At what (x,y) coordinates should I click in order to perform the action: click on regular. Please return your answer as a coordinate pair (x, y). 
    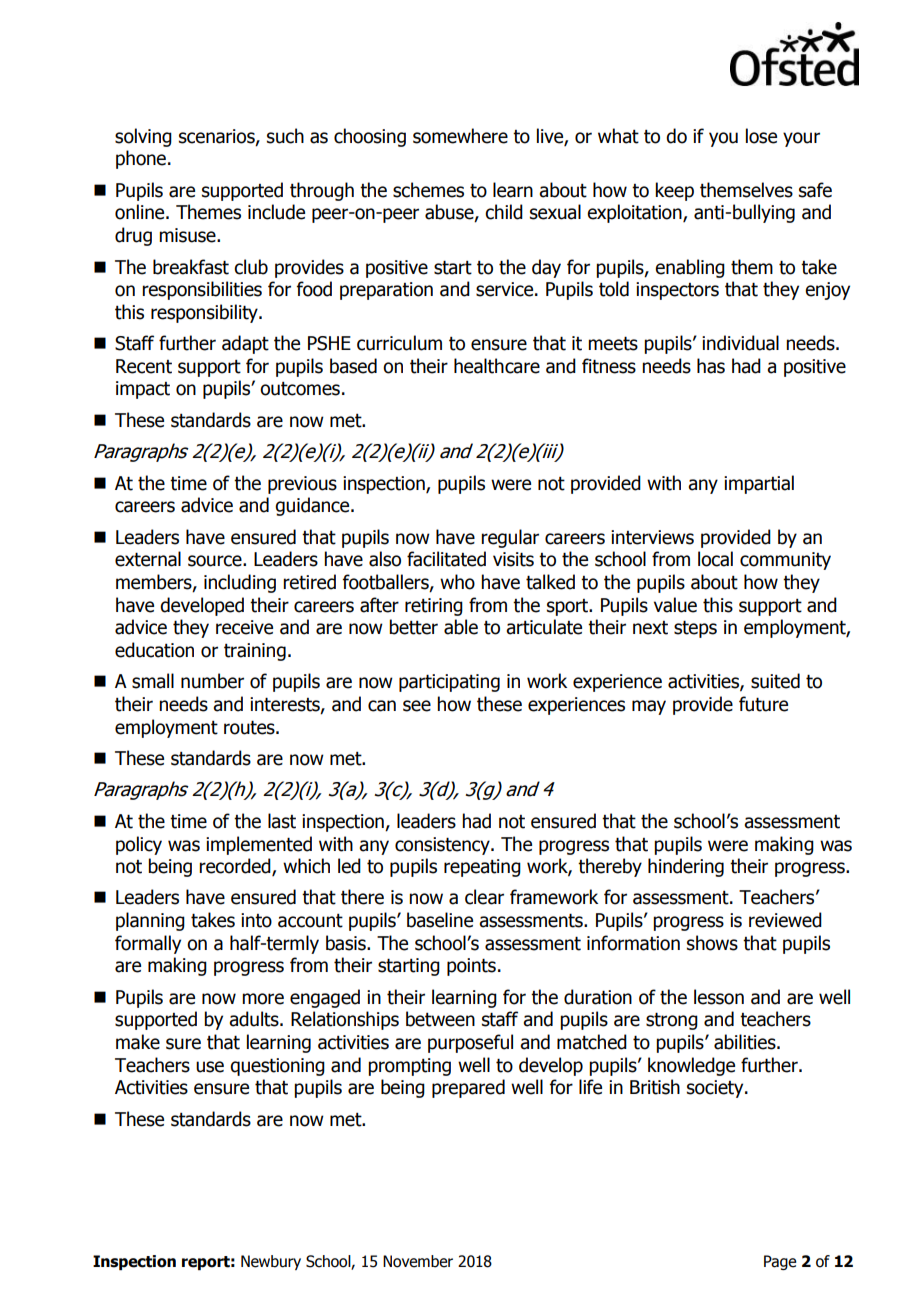
    Looking at the image, I should click on (510, 538).
